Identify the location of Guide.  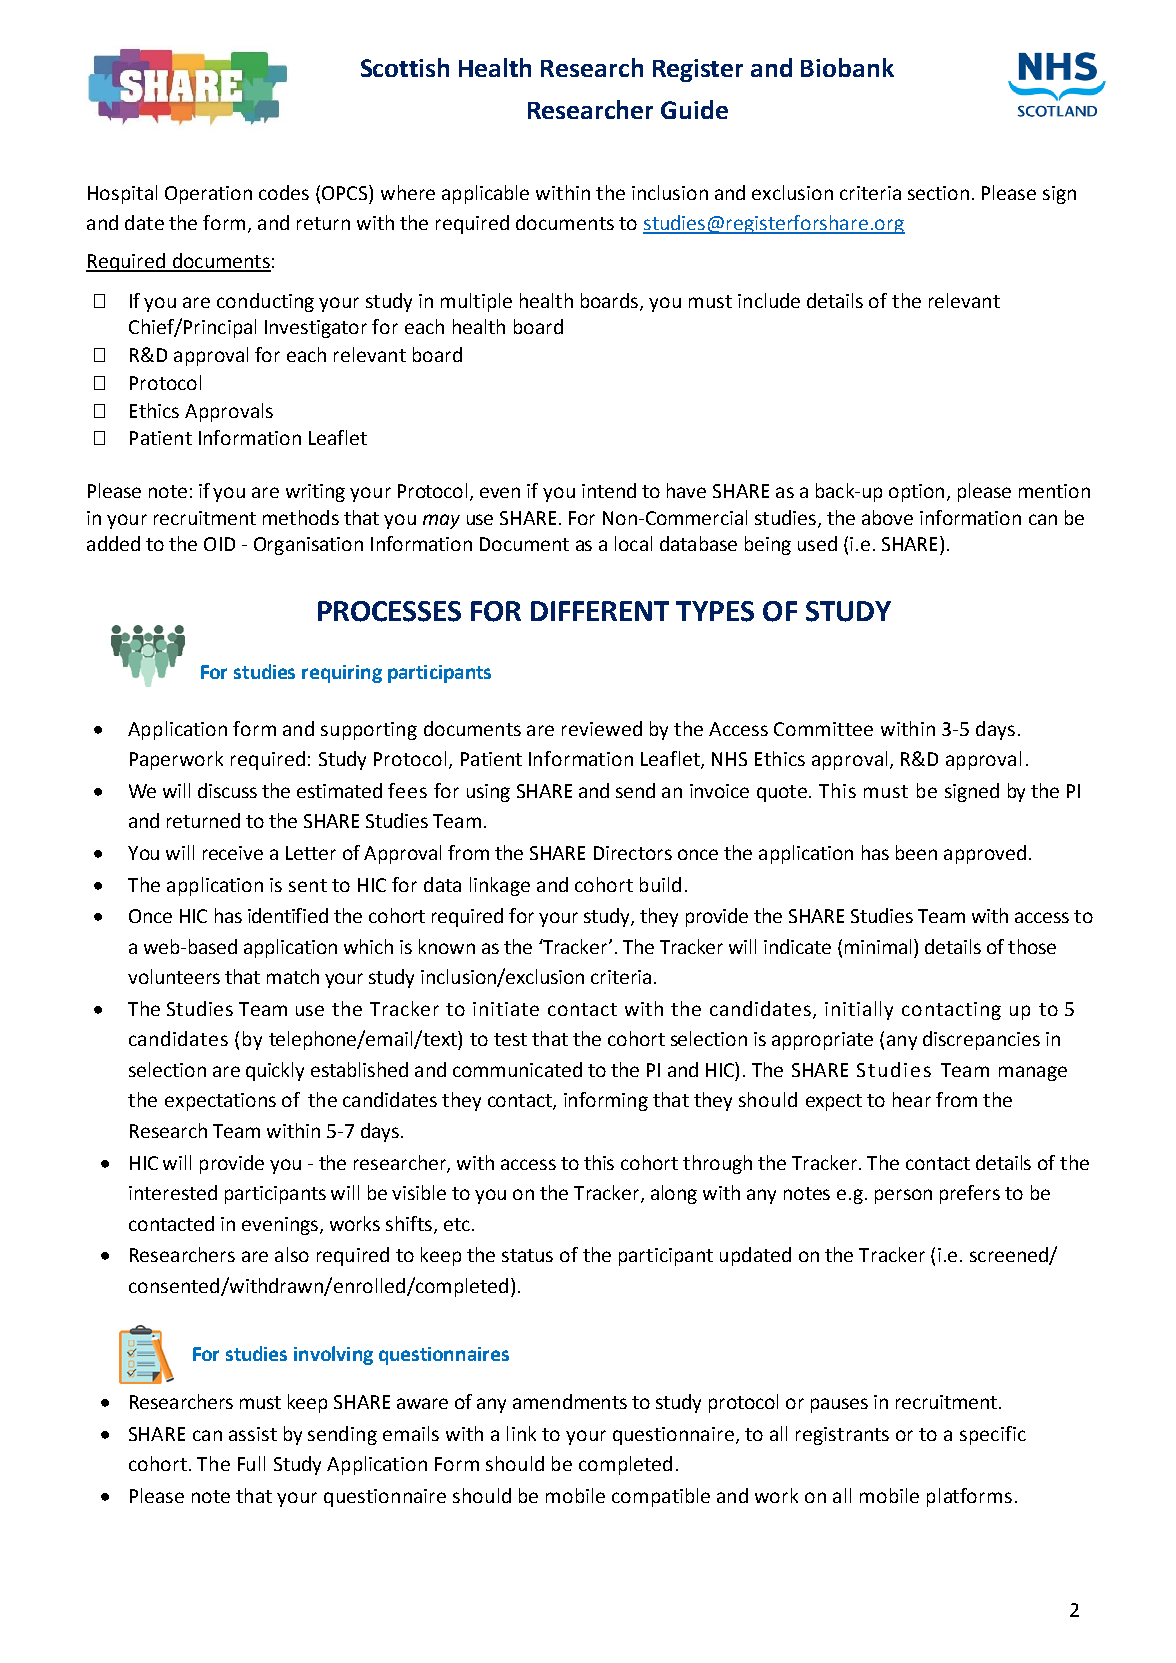
(694, 109).
